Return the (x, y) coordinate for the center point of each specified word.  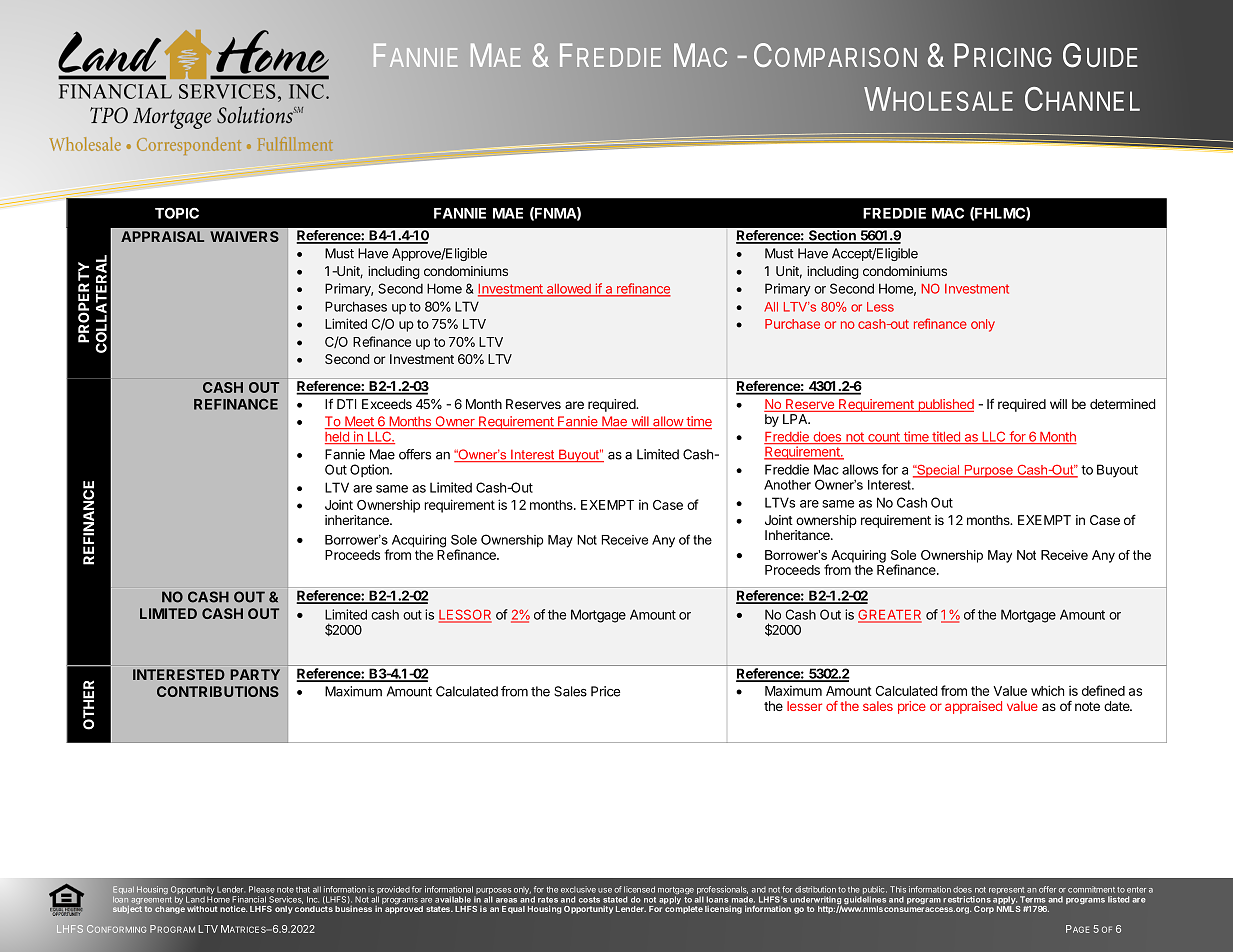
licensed (639, 889)
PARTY (255, 674)
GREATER (890, 615)
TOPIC (177, 213)
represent (1007, 892)
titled (946, 437)
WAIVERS (244, 236)
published (945, 405)
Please (262, 889)
